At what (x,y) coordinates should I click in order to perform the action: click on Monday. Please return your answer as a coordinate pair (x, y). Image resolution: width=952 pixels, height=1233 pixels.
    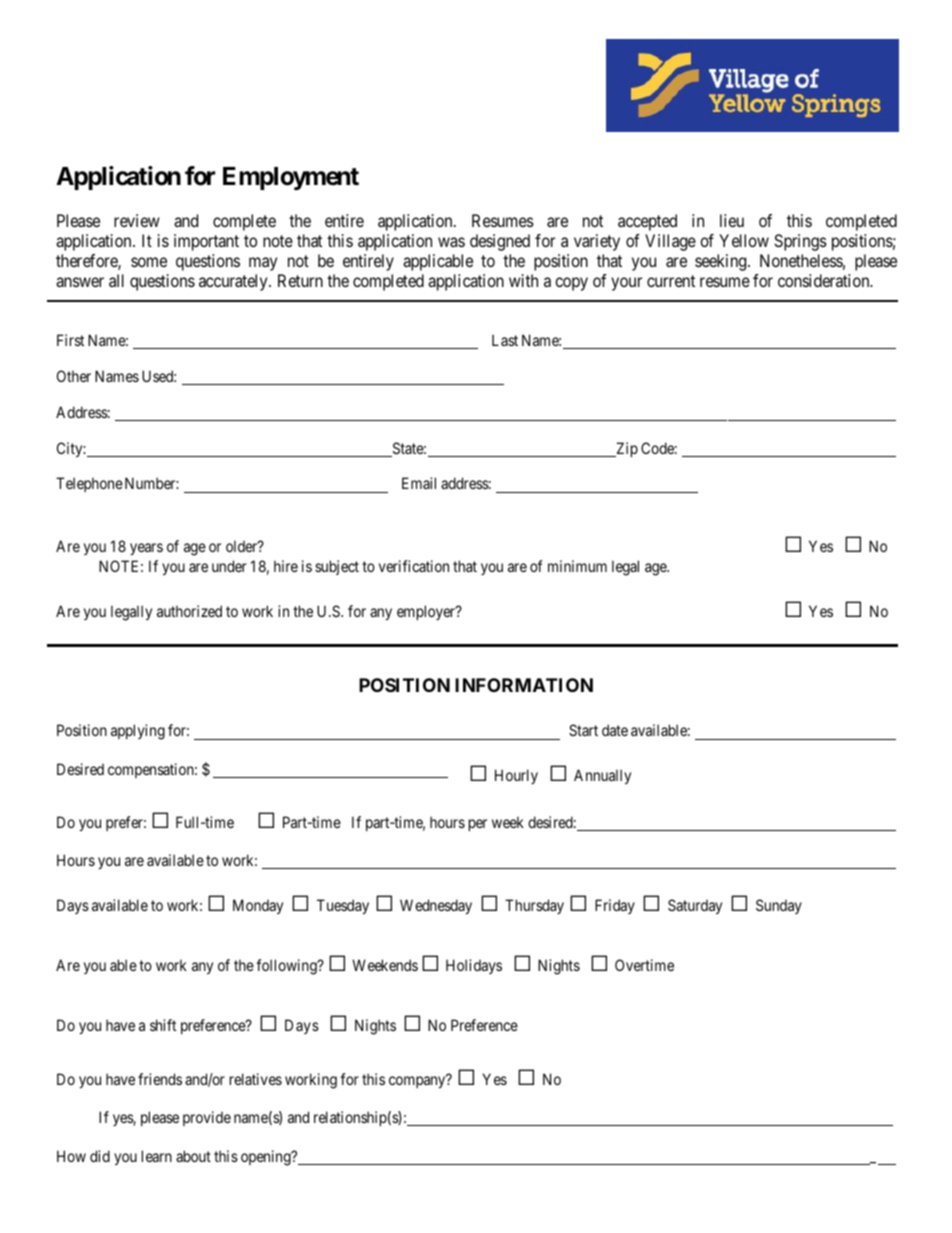
    Looking at the image, I should click on (258, 906).
